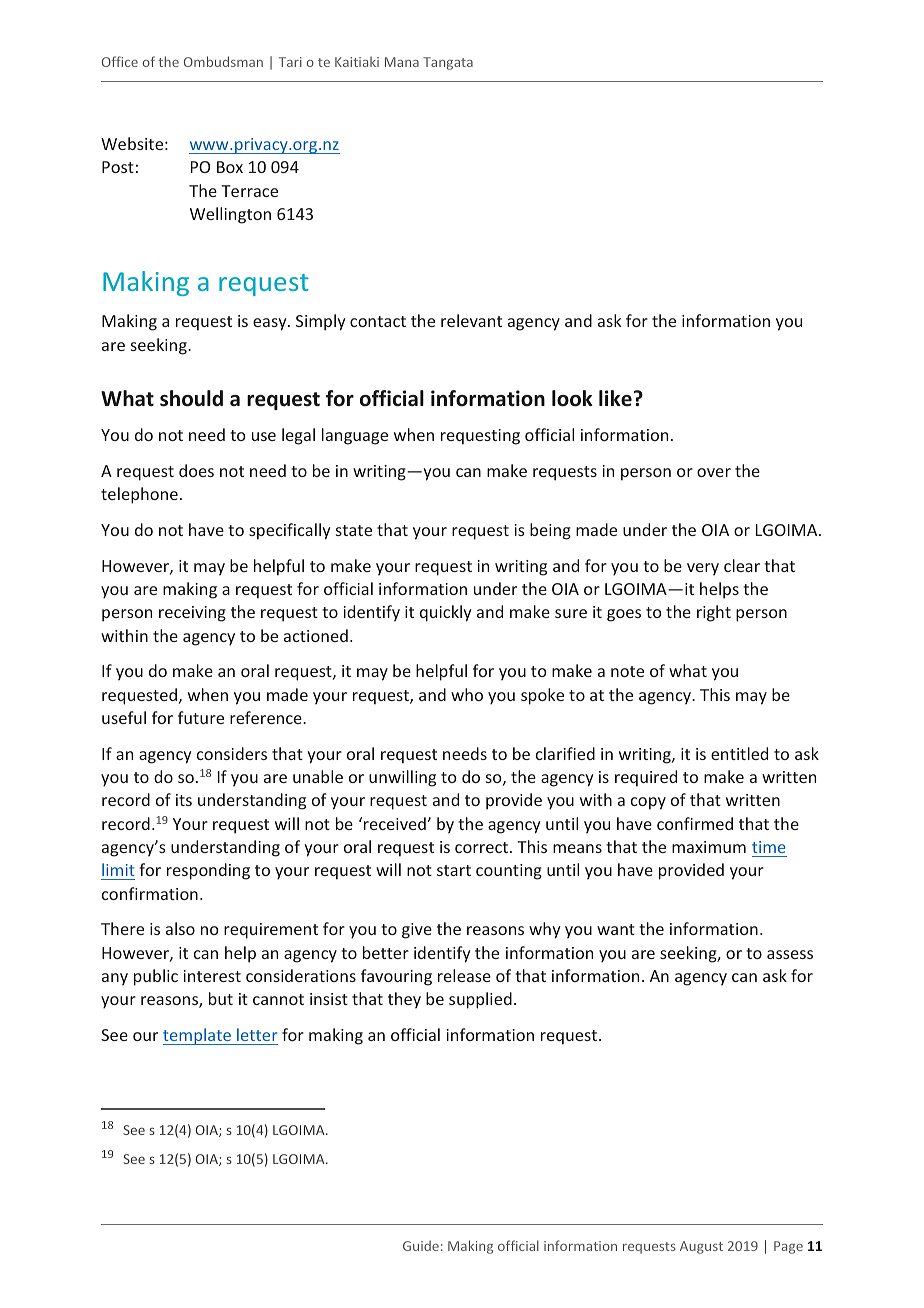 The height and width of the page is (1308, 924). What do you see at coordinates (192, 614) in the page?
I see `receiving` at bounding box center [192, 614].
